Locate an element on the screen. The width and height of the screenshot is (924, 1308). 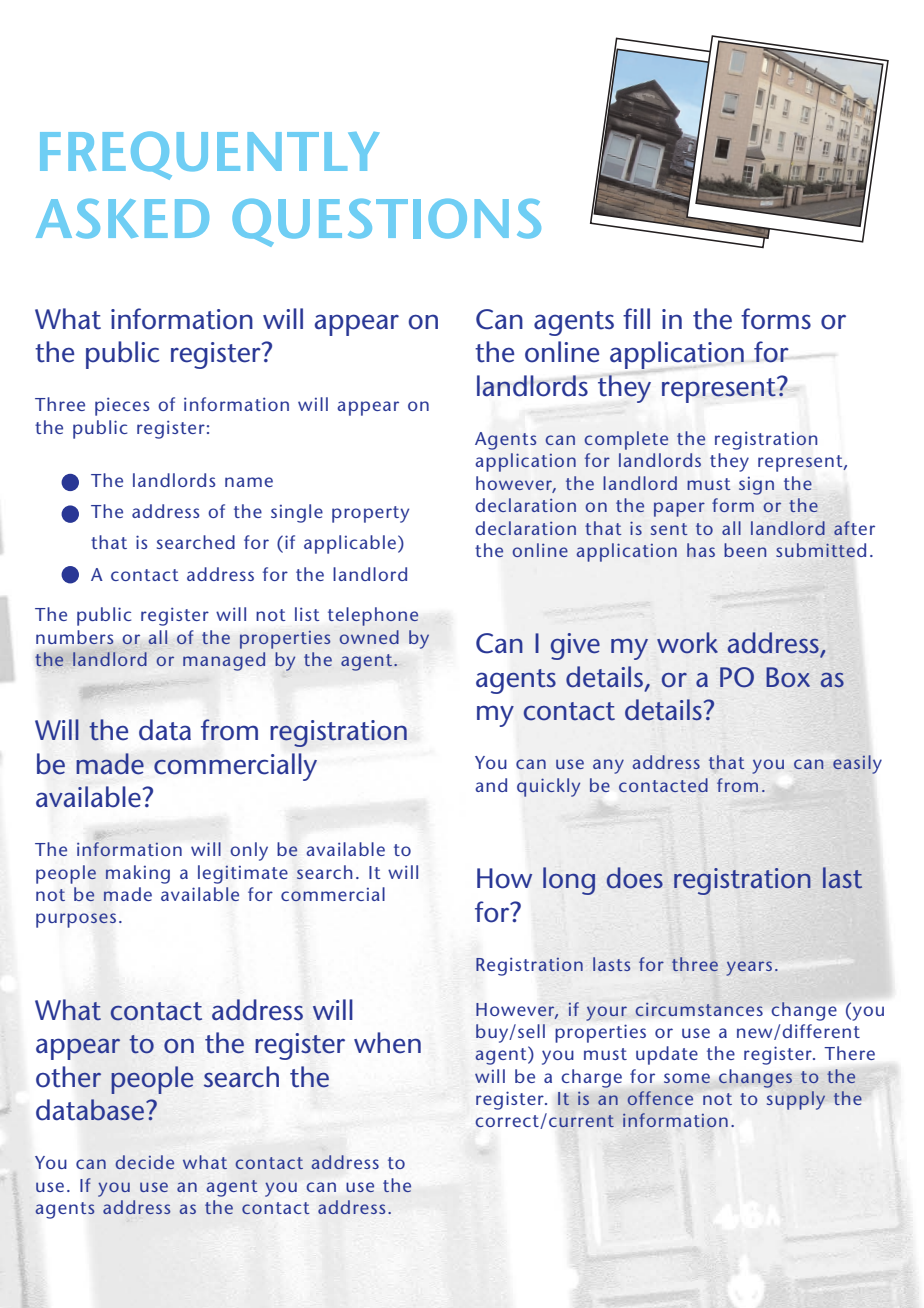
sign is located at coordinates (756, 486).
